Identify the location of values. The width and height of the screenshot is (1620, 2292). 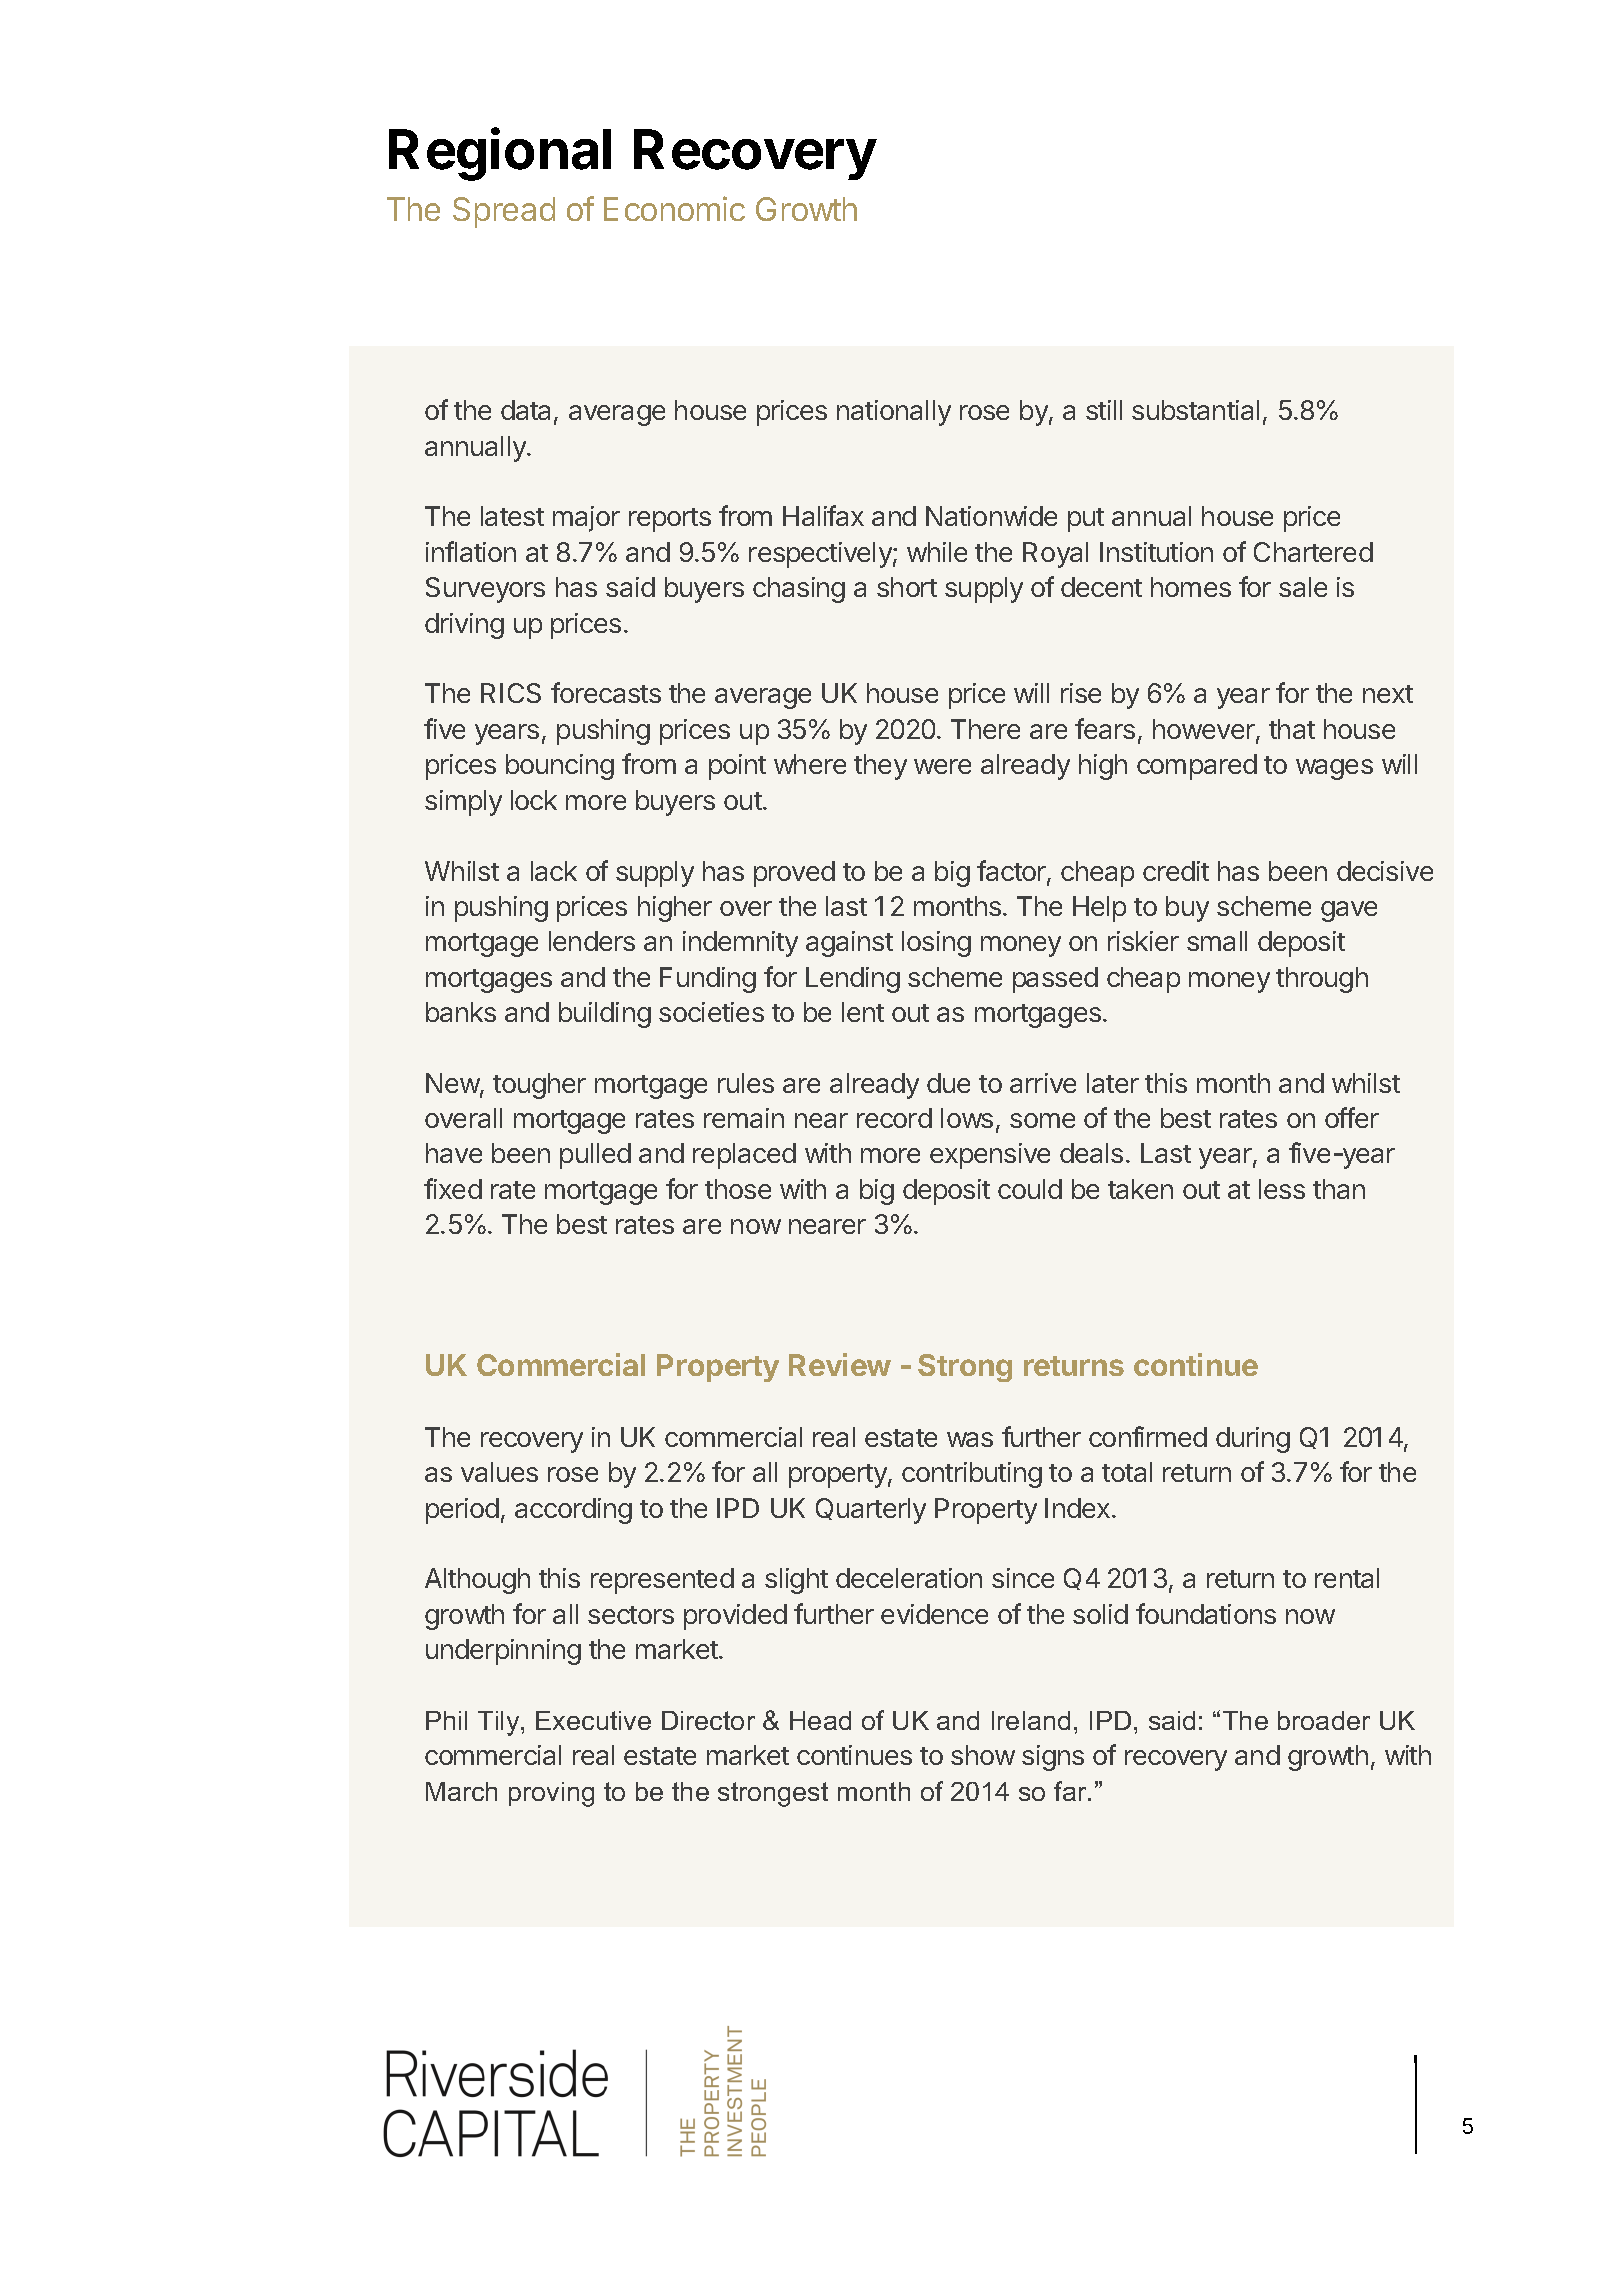
(499, 1472).
